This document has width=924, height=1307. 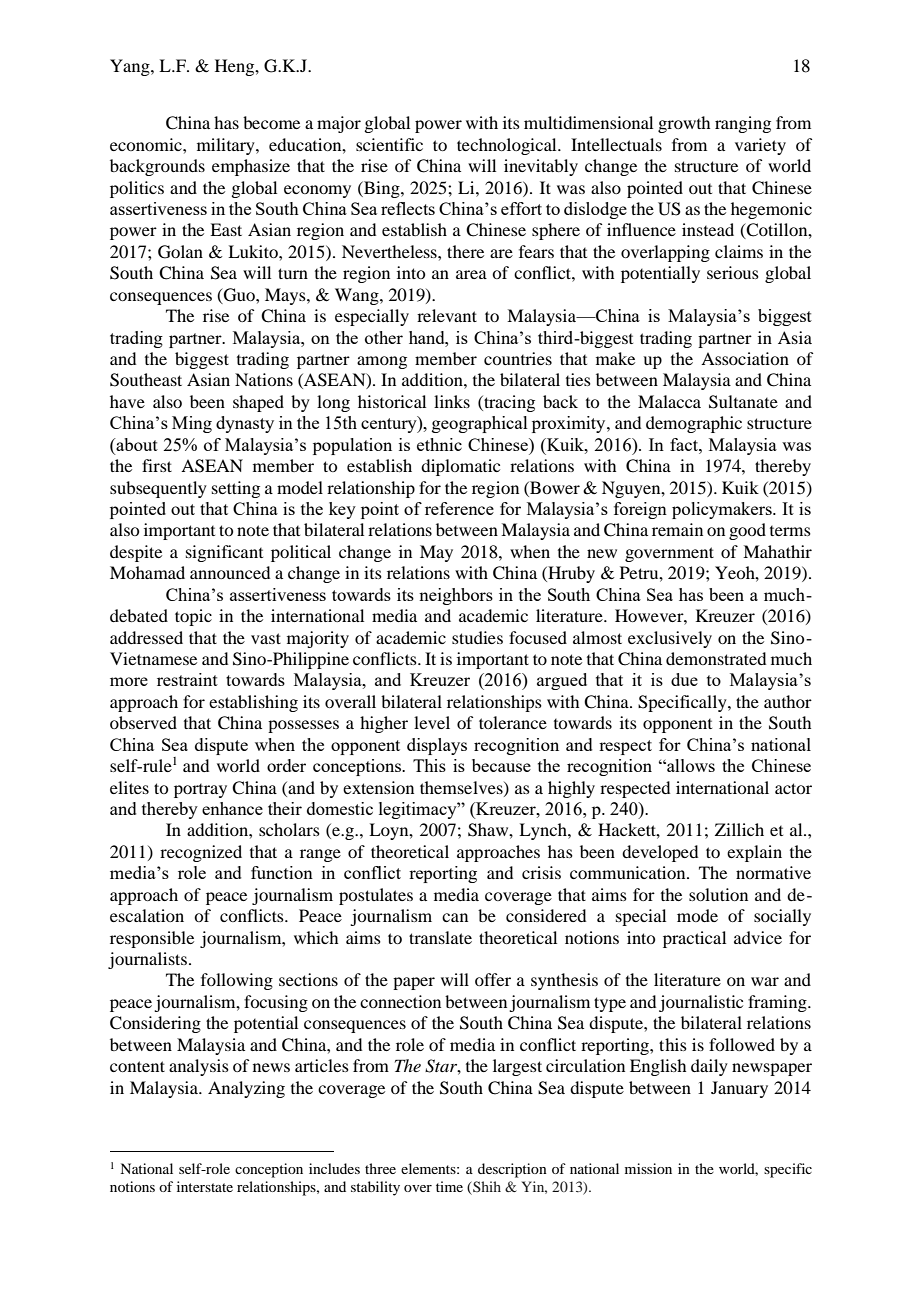 What do you see at coordinates (227, 146) in the document?
I see `military` at bounding box center [227, 146].
